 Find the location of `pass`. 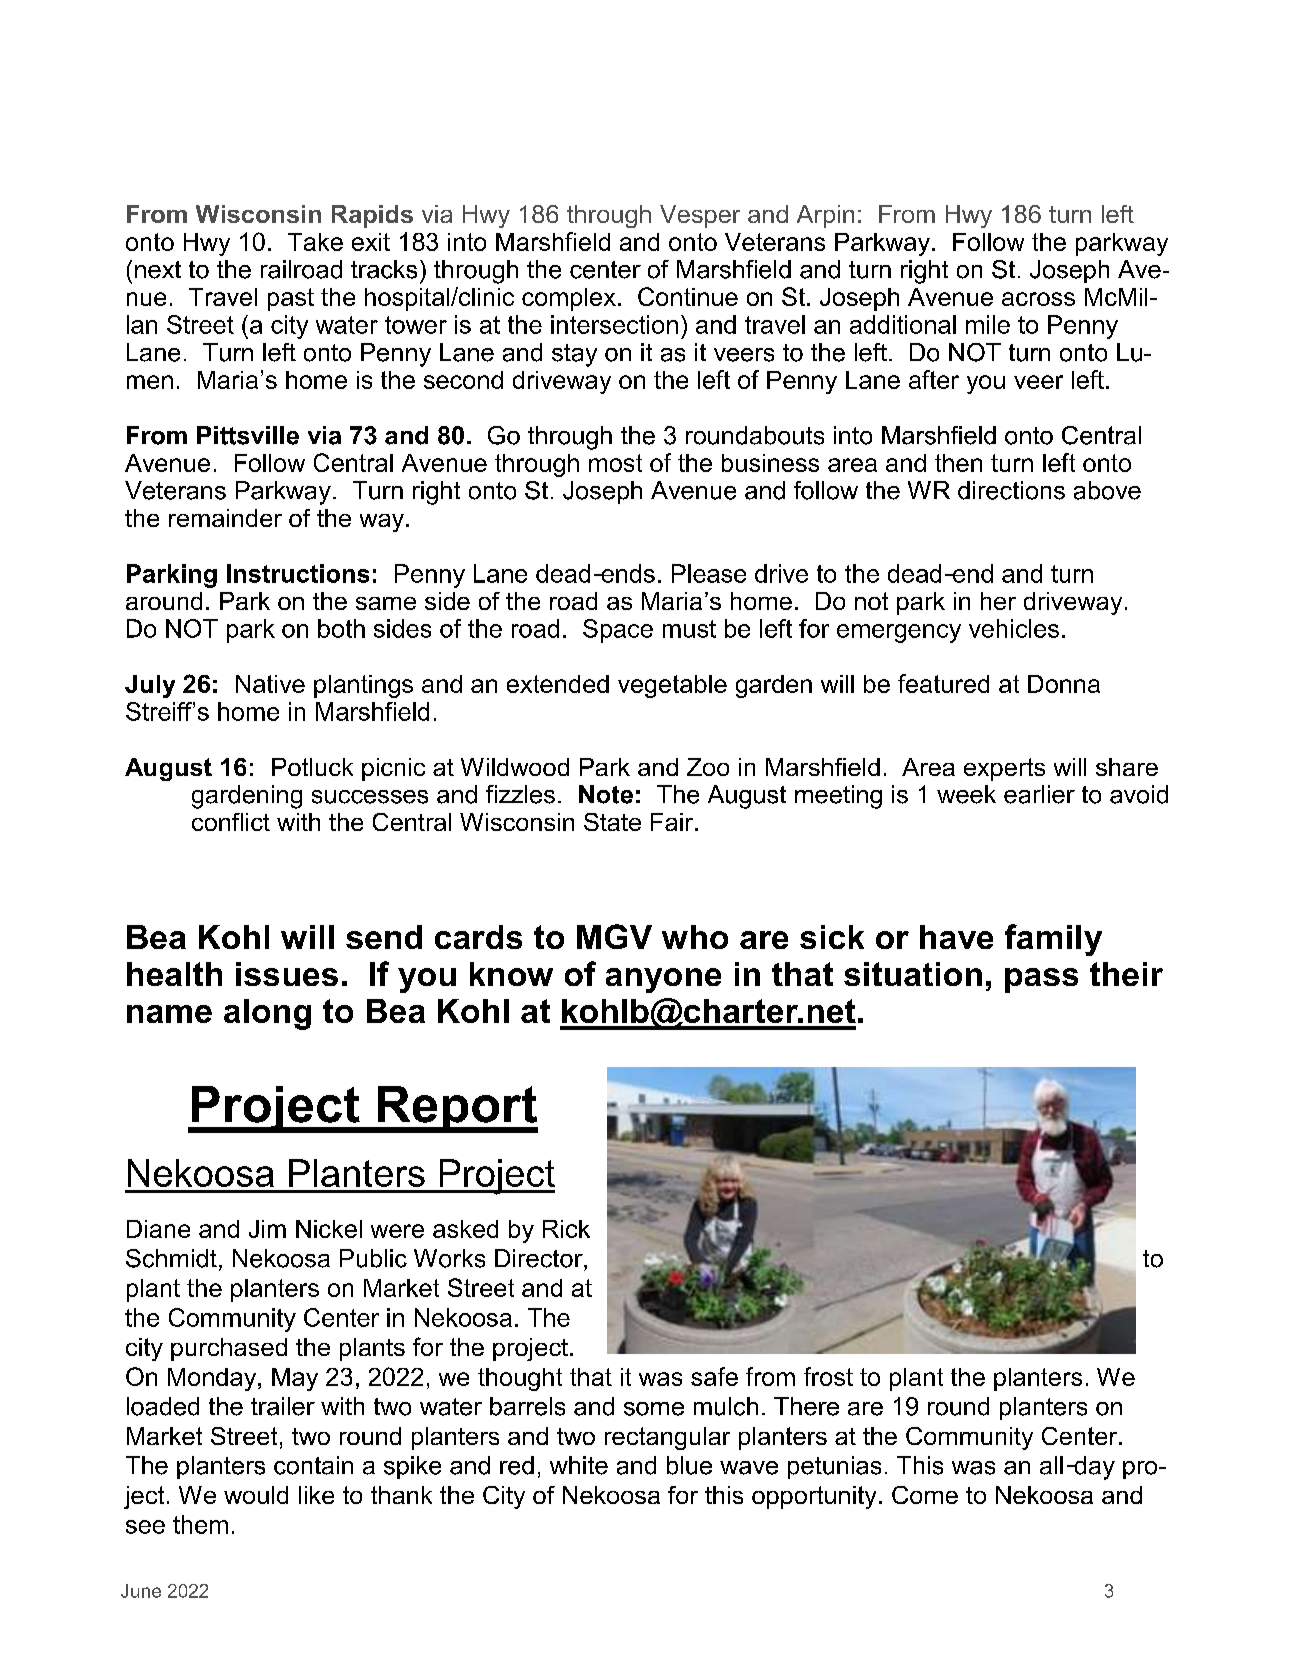

pass is located at coordinates (1041, 980).
